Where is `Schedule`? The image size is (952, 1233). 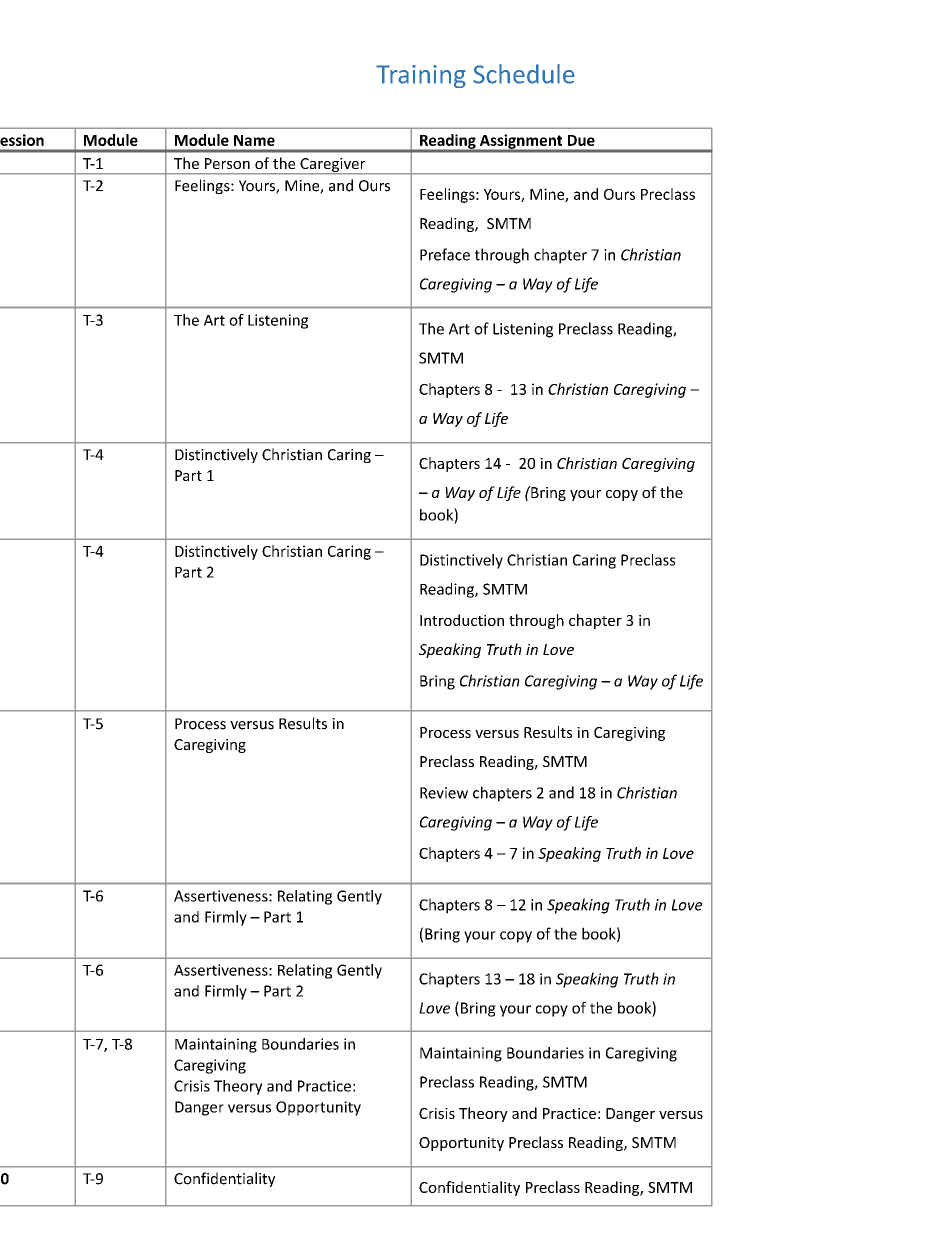 Schedule is located at coordinates (524, 74).
